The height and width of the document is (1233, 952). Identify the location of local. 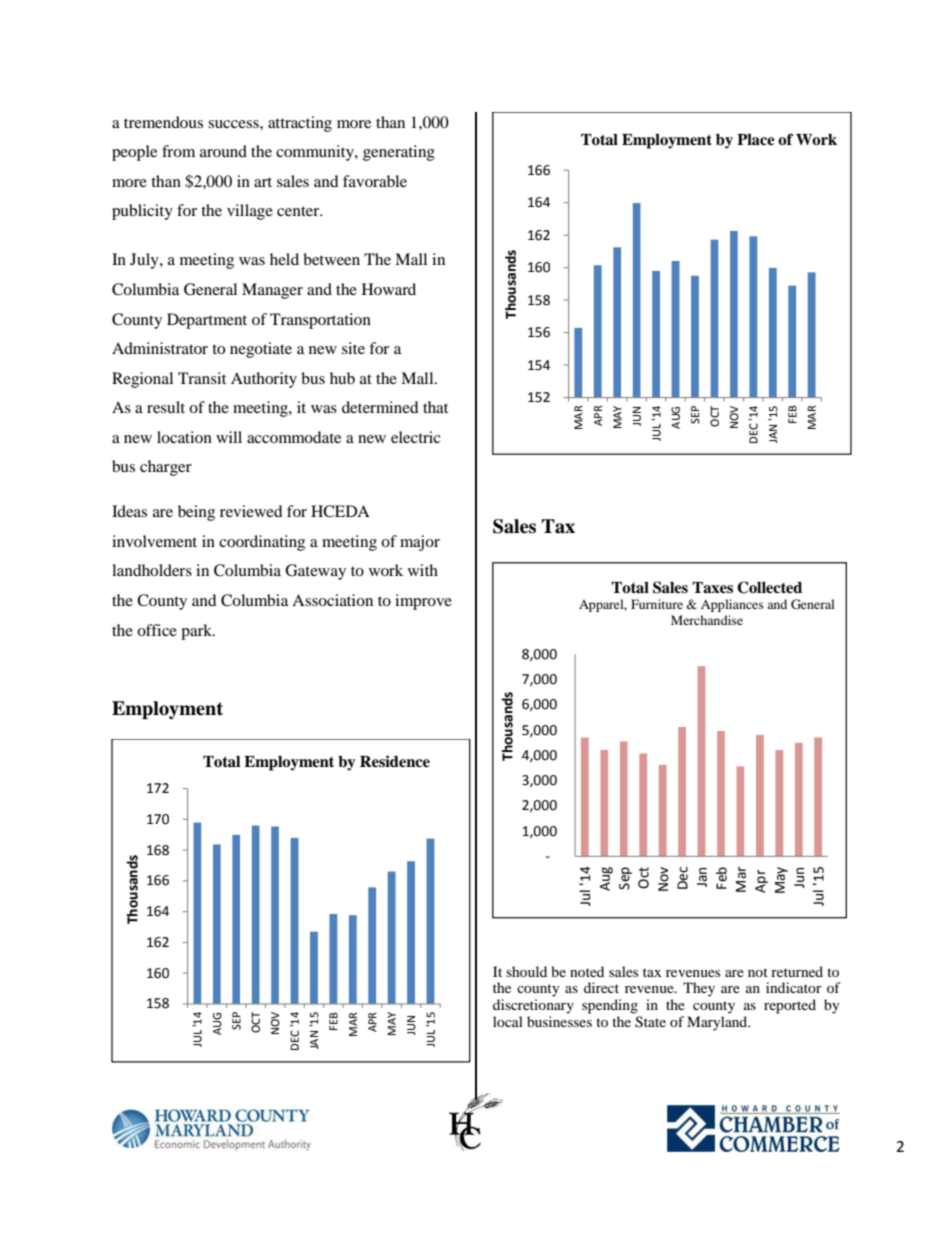
(508, 1021).
